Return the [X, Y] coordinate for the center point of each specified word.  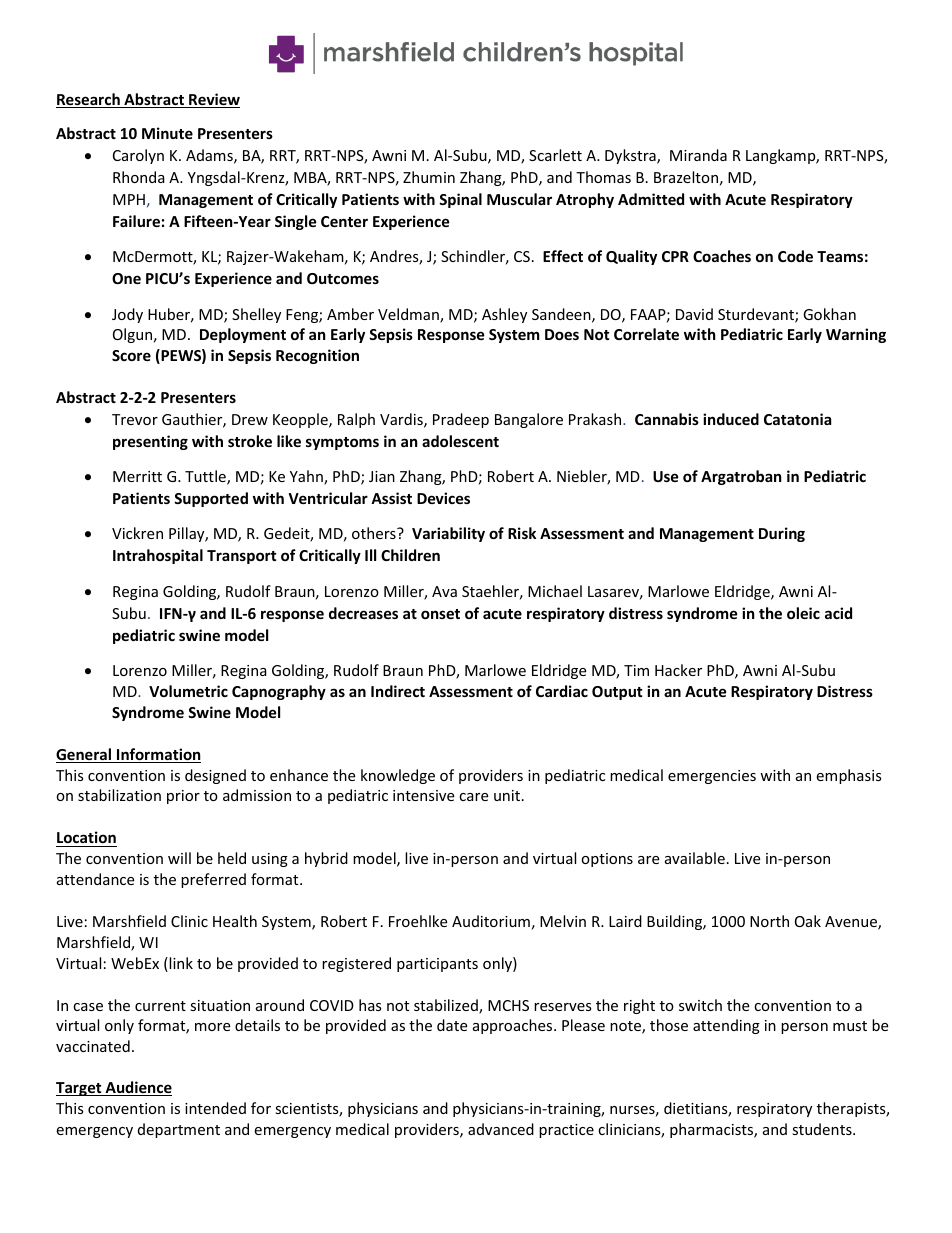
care [473, 797]
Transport [242, 557]
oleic [803, 613]
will [179, 858]
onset [440, 614]
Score [131, 355]
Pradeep [461, 420]
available [695, 858]
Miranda [698, 155]
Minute [167, 133]
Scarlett [555, 155]
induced [731, 419]
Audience [137, 1088]
